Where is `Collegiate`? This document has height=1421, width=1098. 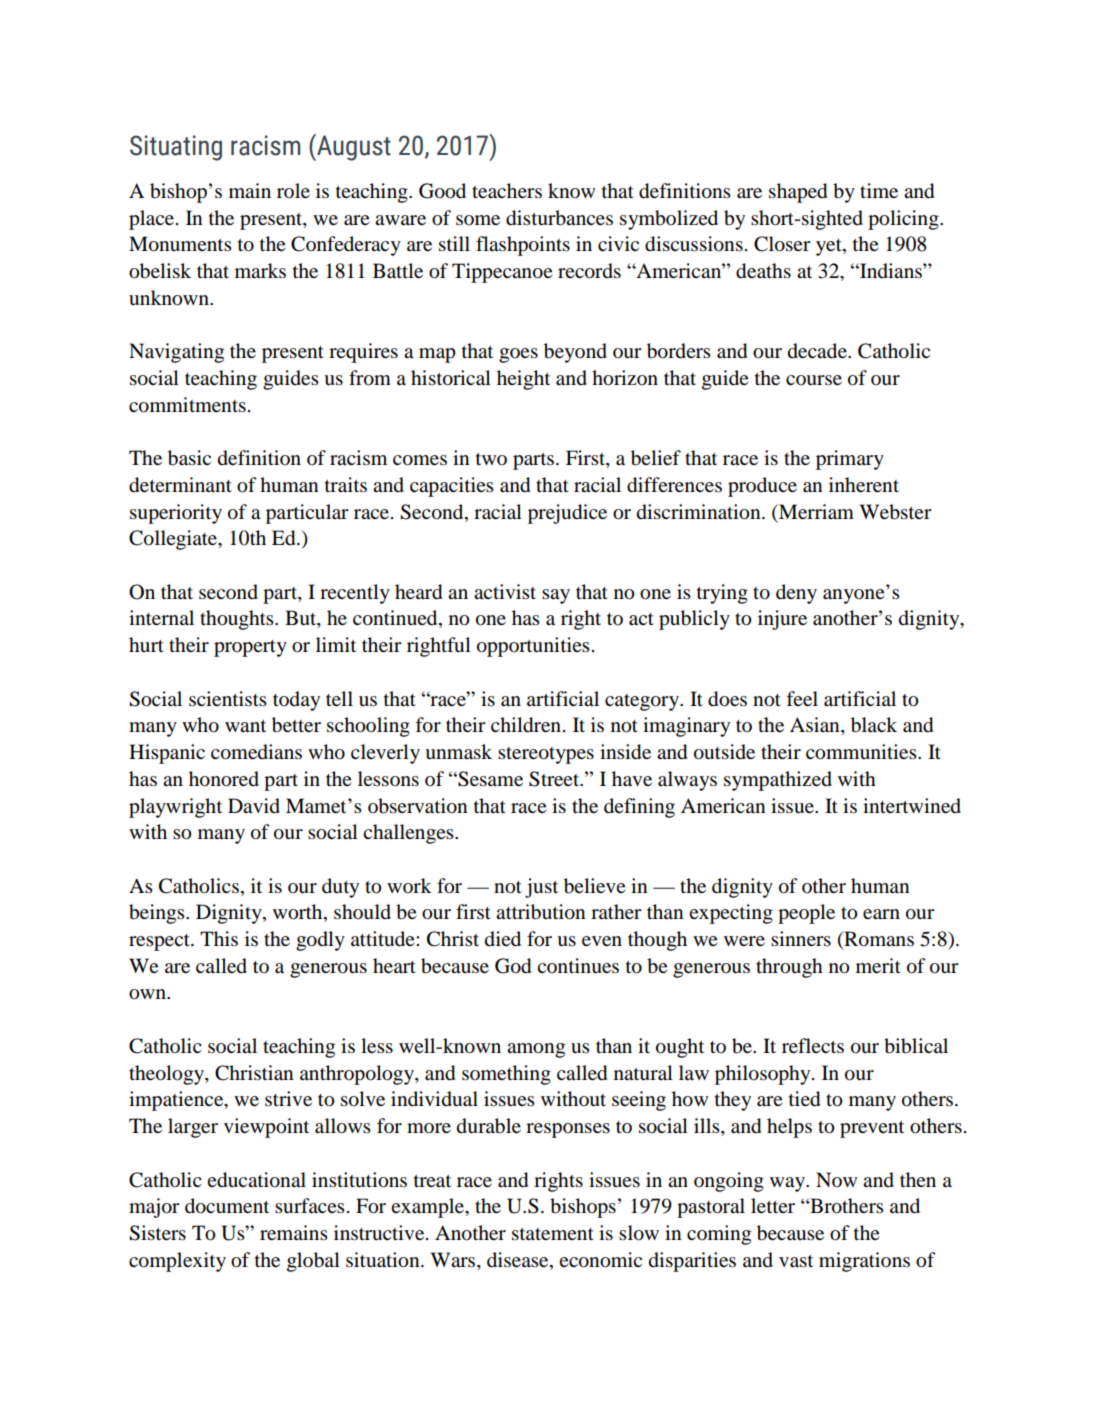 Collegiate is located at coordinates (174, 540).
